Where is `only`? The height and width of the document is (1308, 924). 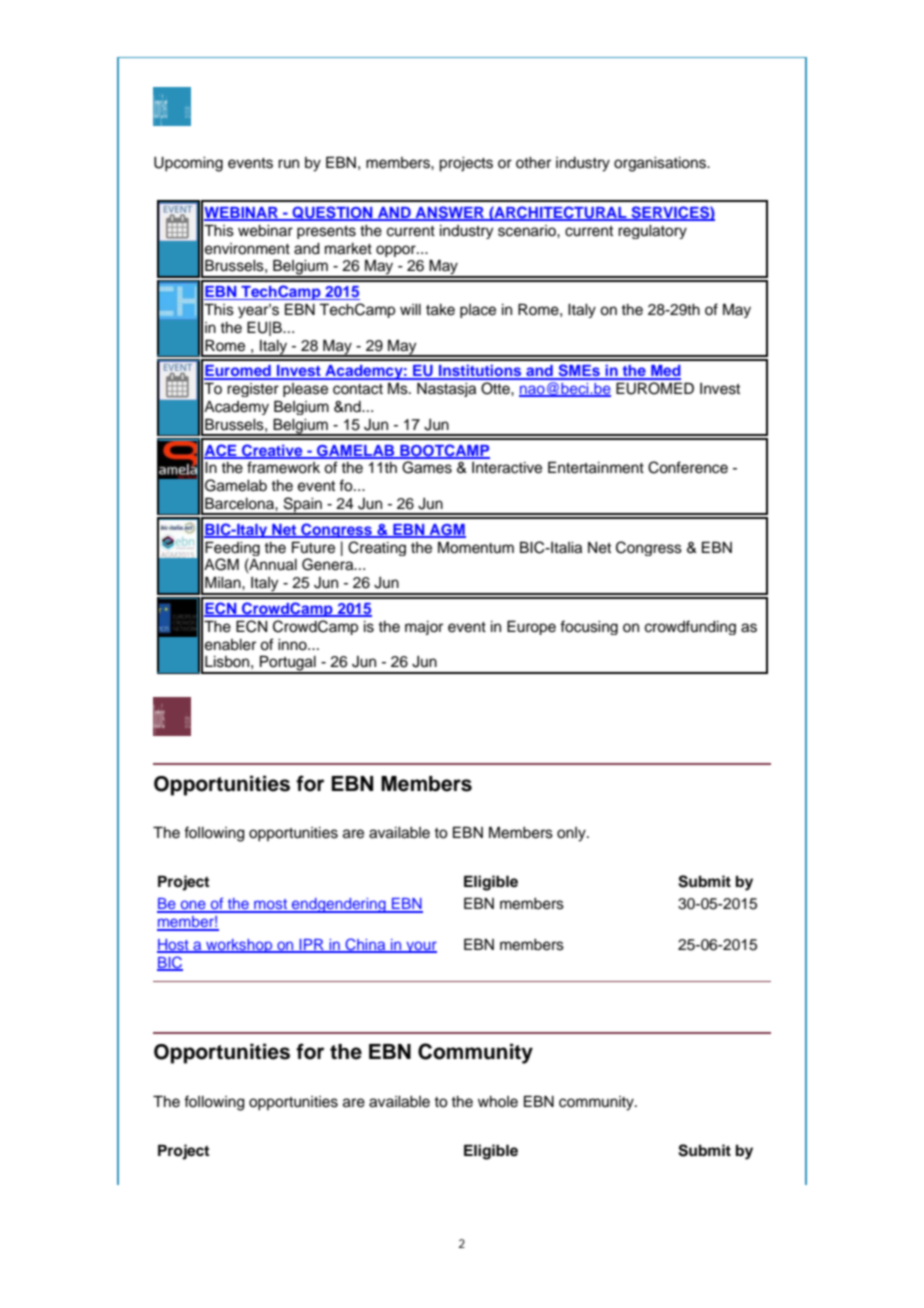
only is located at coordinates (572, 834).
